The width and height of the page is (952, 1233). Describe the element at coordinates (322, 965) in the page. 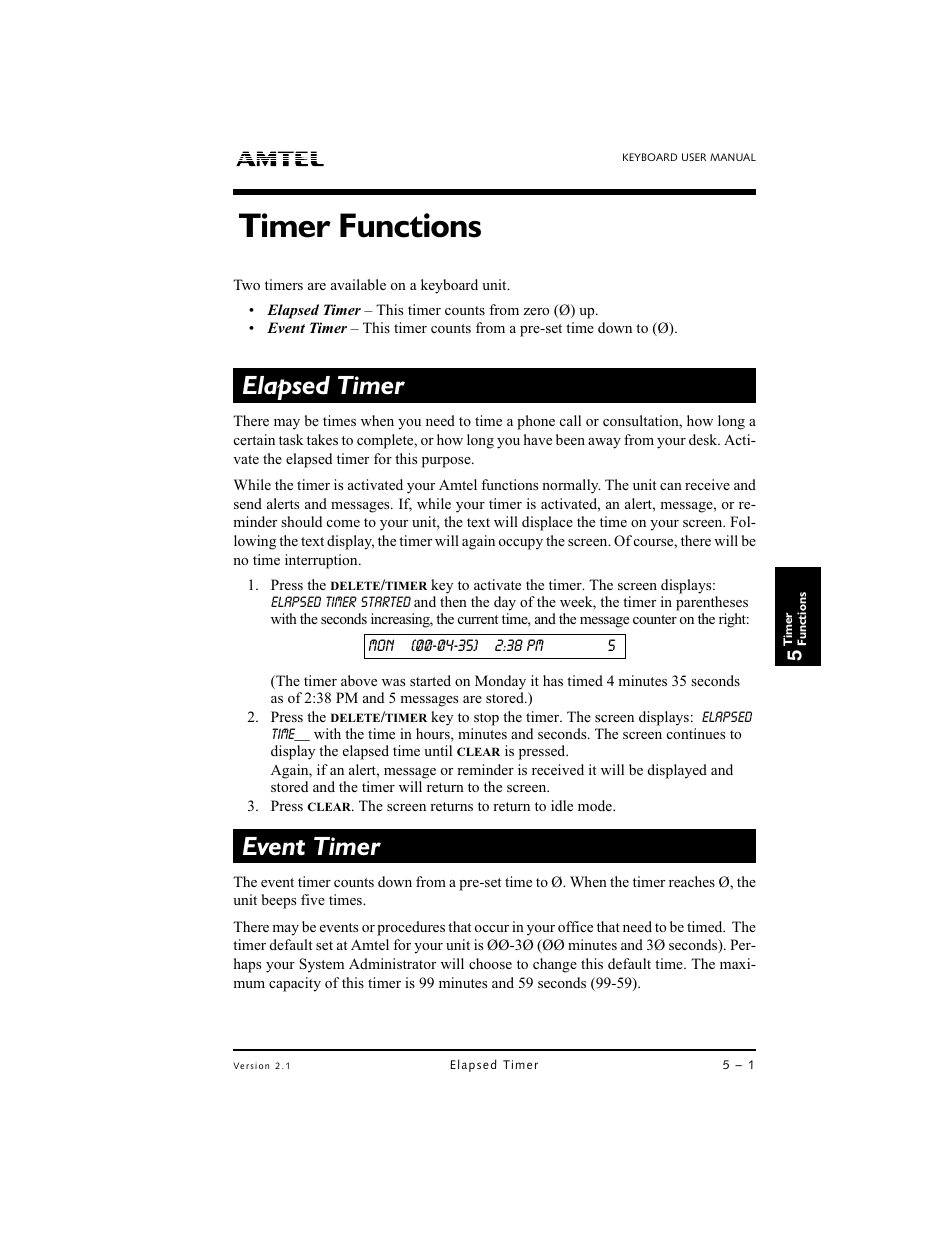

I see `System` at that location.
